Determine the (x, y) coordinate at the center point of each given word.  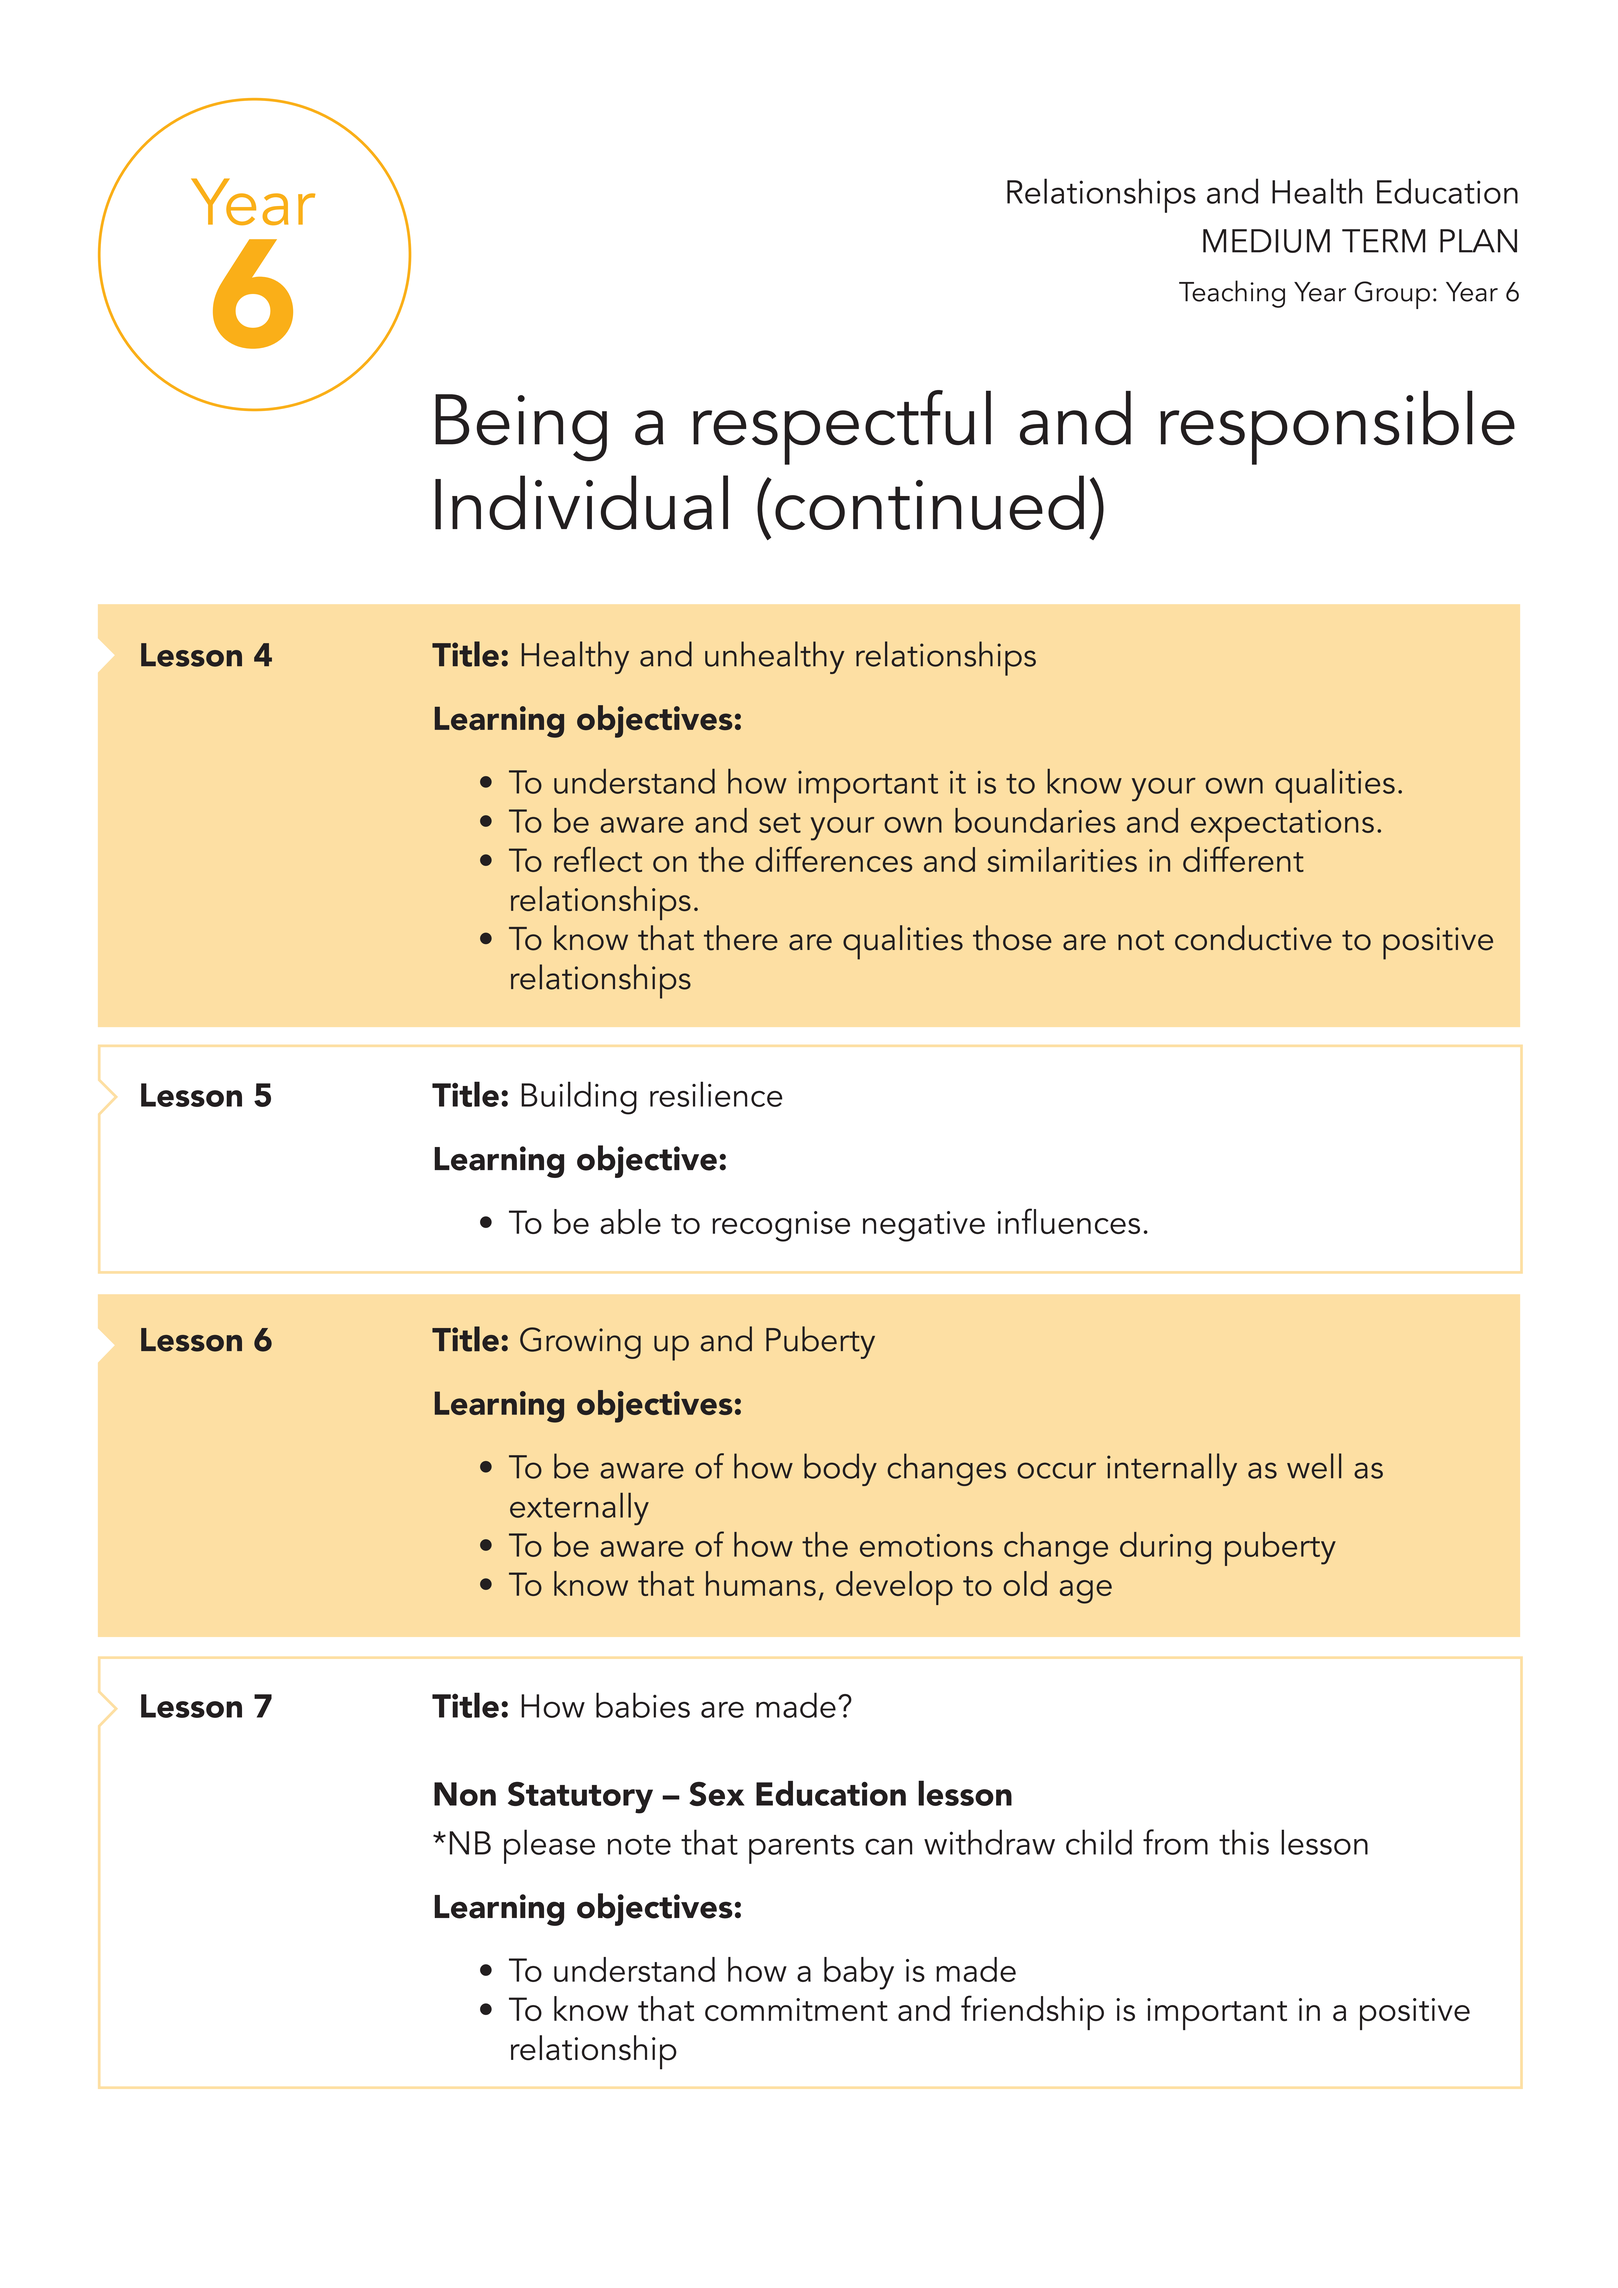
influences (1068, 1221)
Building (579, 1098)
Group (1392, 295)
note (639, 1845)
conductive (1253, 938)
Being (521, 428)
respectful (842, 427)
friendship (1032, 2012)
